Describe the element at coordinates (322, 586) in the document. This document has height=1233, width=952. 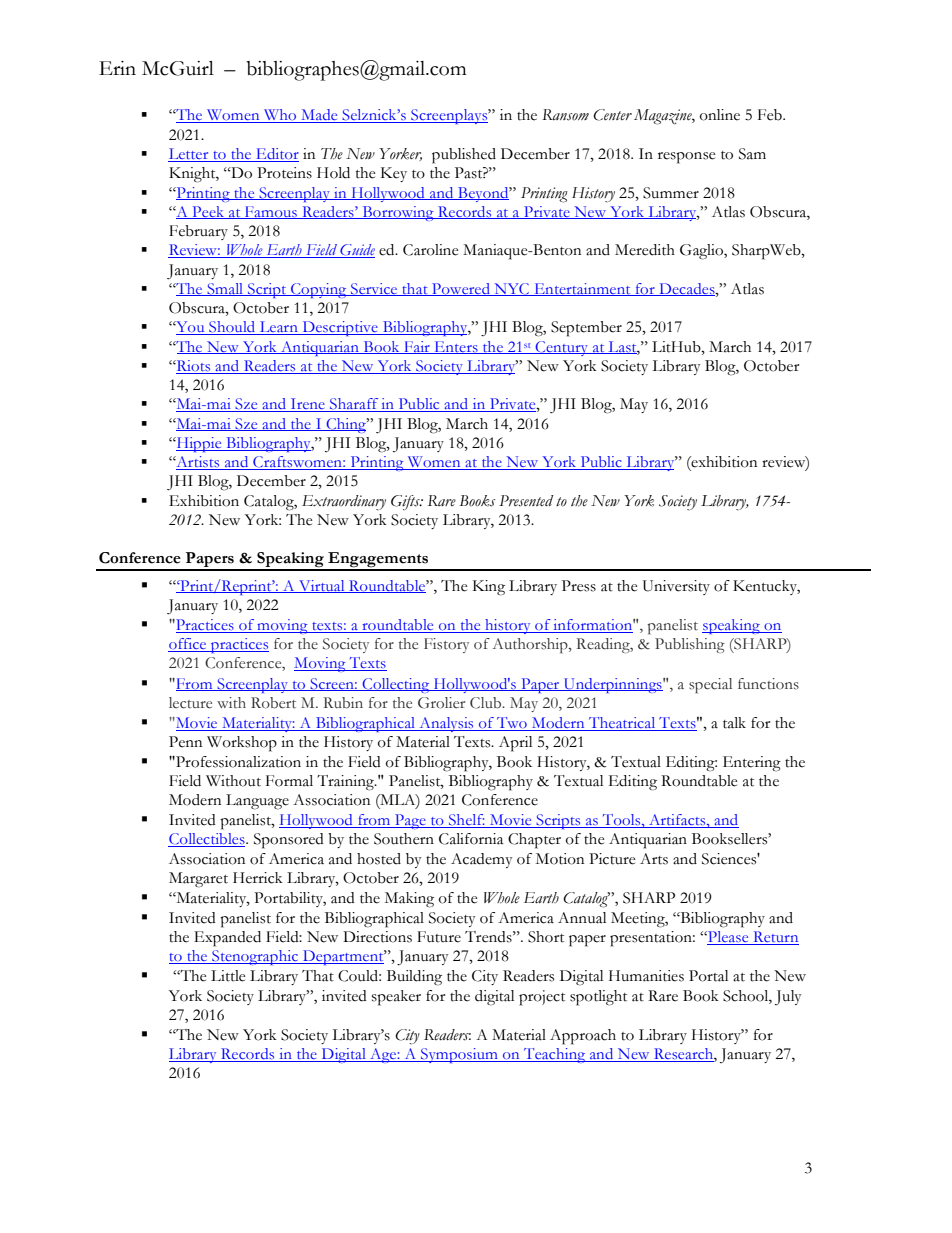
I see `Virtual` at that location.
